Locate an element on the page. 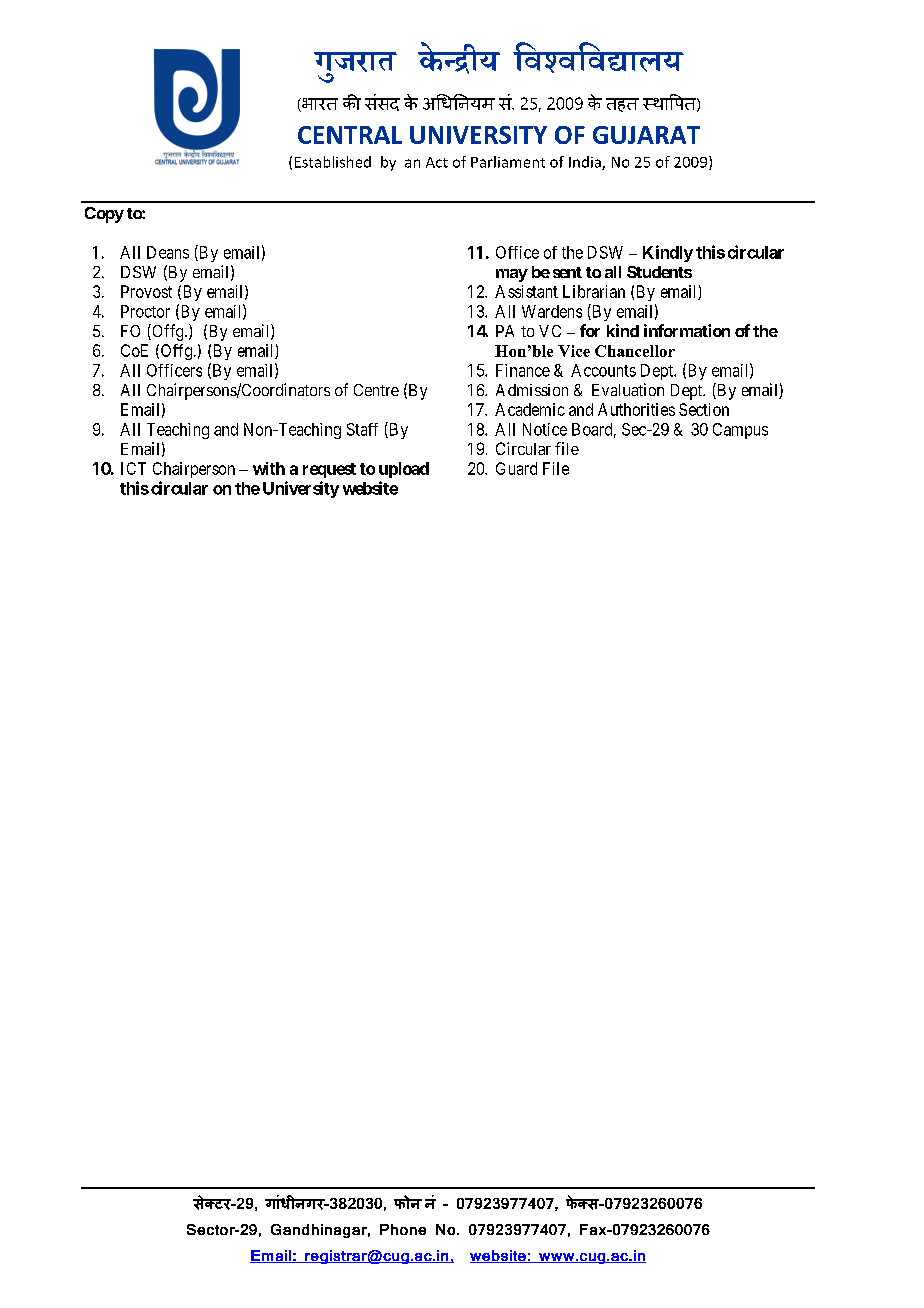 The width and height of the image is (924, 1308). Copy is located at coordinates (104, 215).
